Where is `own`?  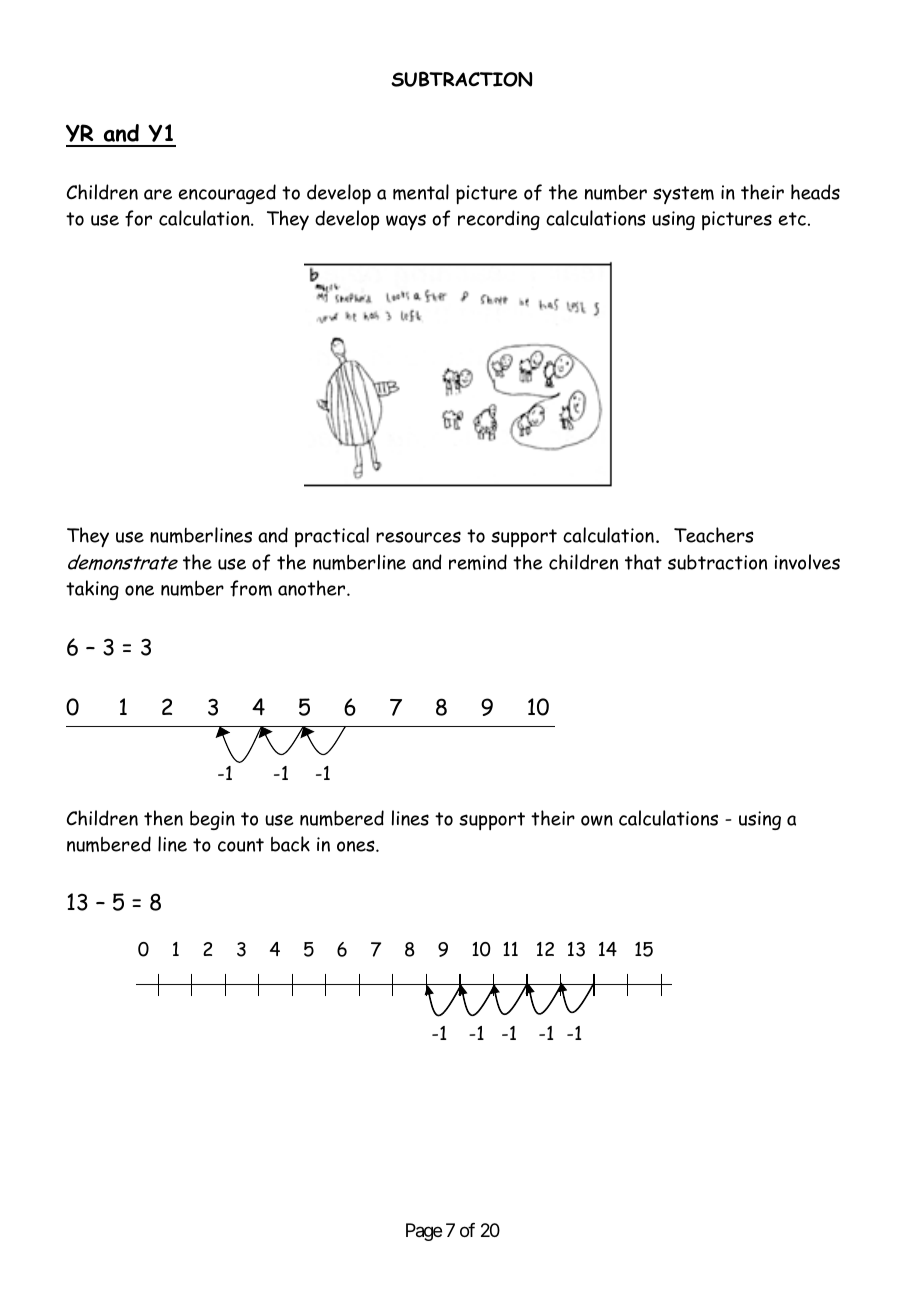
own is located at coordinates (597, 820).
